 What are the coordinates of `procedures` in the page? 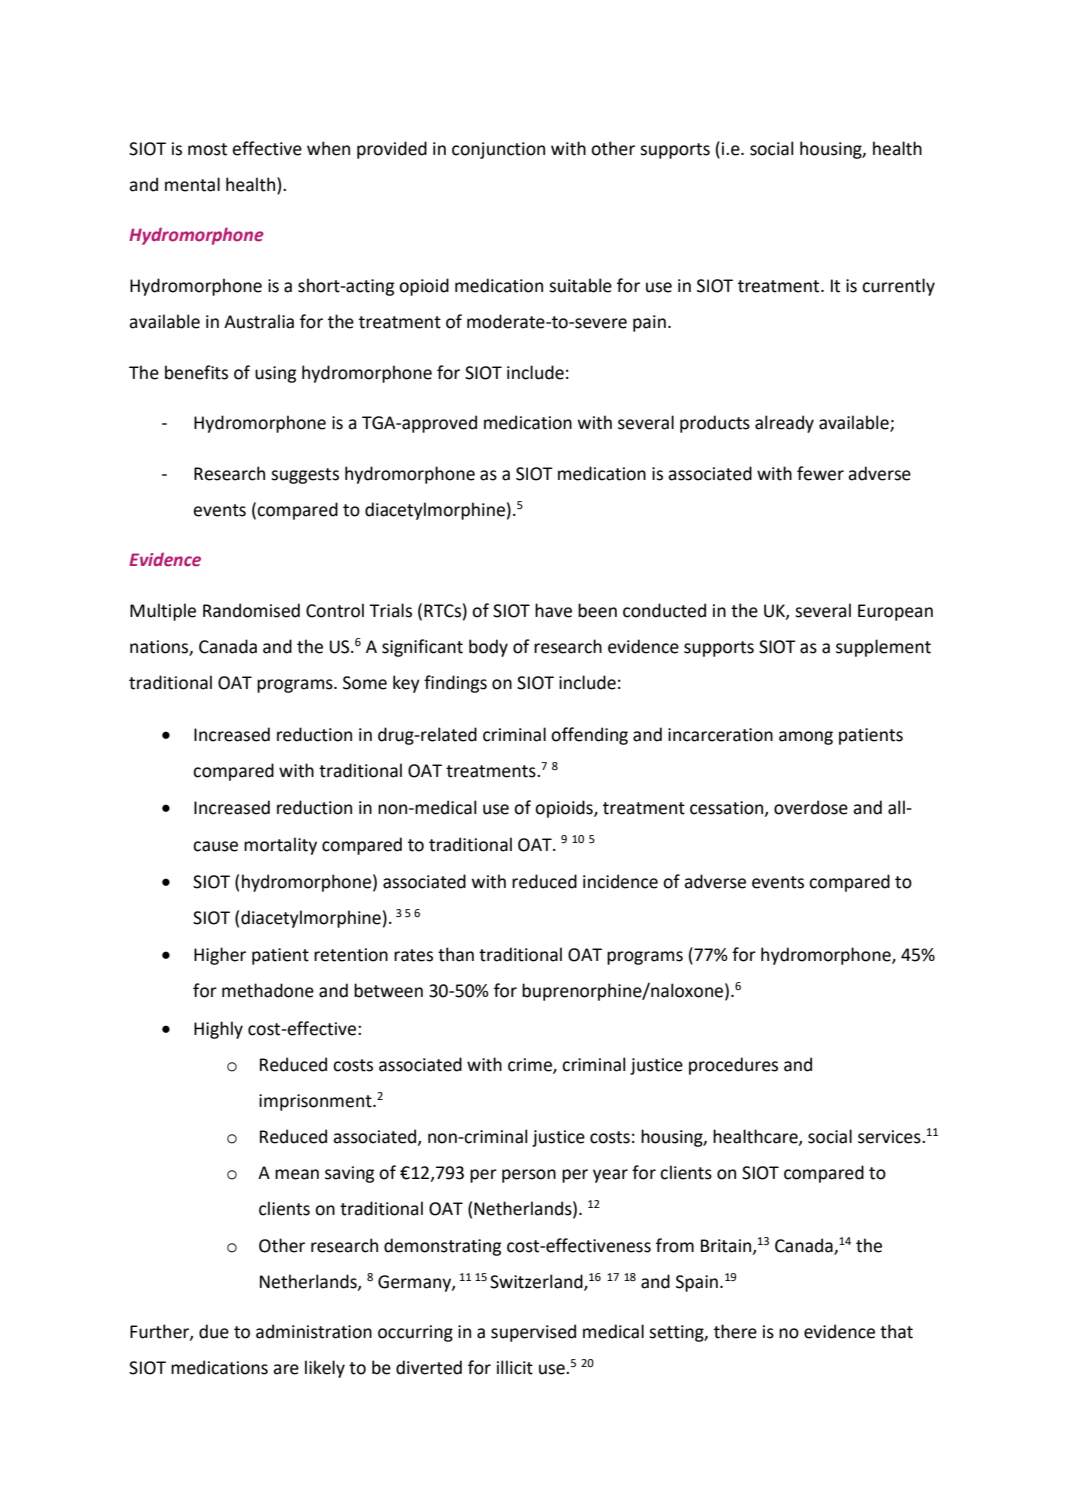 It's located at (733, 1066).
